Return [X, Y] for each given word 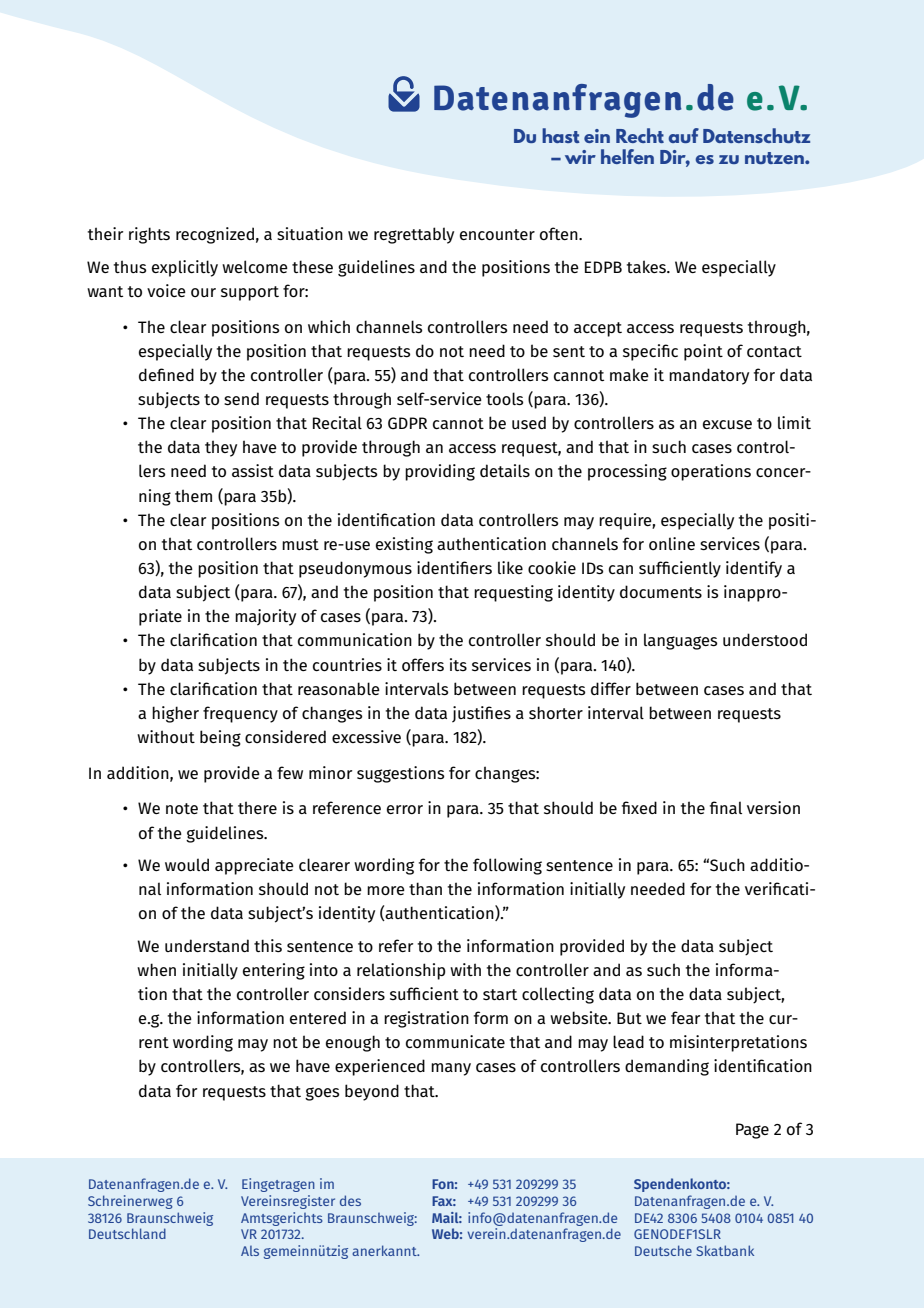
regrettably [414, 235]
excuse [727, 425]
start [500, 994]
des [350, 1200]
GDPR [407, 423]
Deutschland [127, 1233]
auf [683, 135]
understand [207, 945]
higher [175, 714]
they [221, 448]
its [458, 664]
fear [685, 1017]
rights [149, 235]
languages [680, 641]
